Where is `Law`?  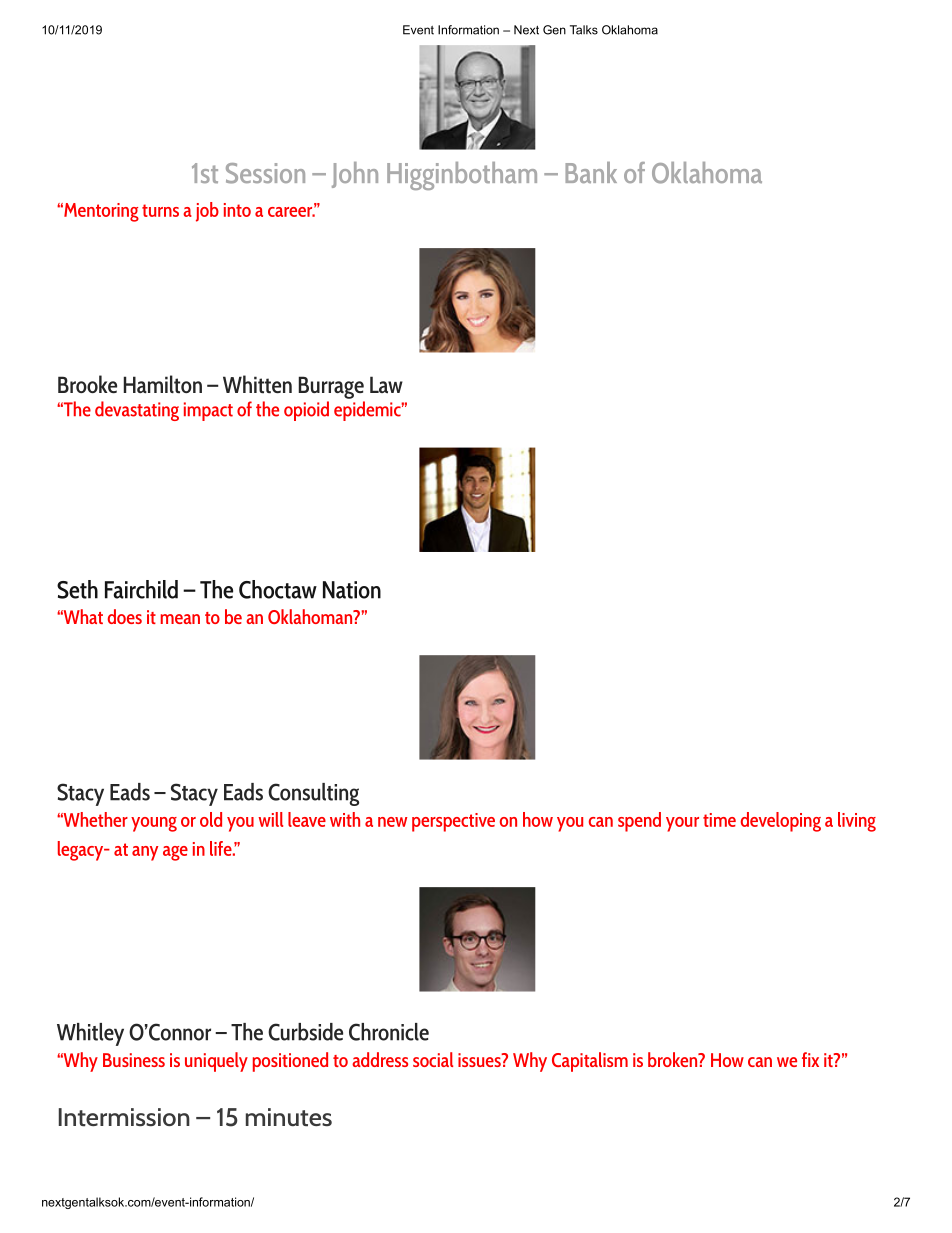 Law is located at coordinates (386, 385).
